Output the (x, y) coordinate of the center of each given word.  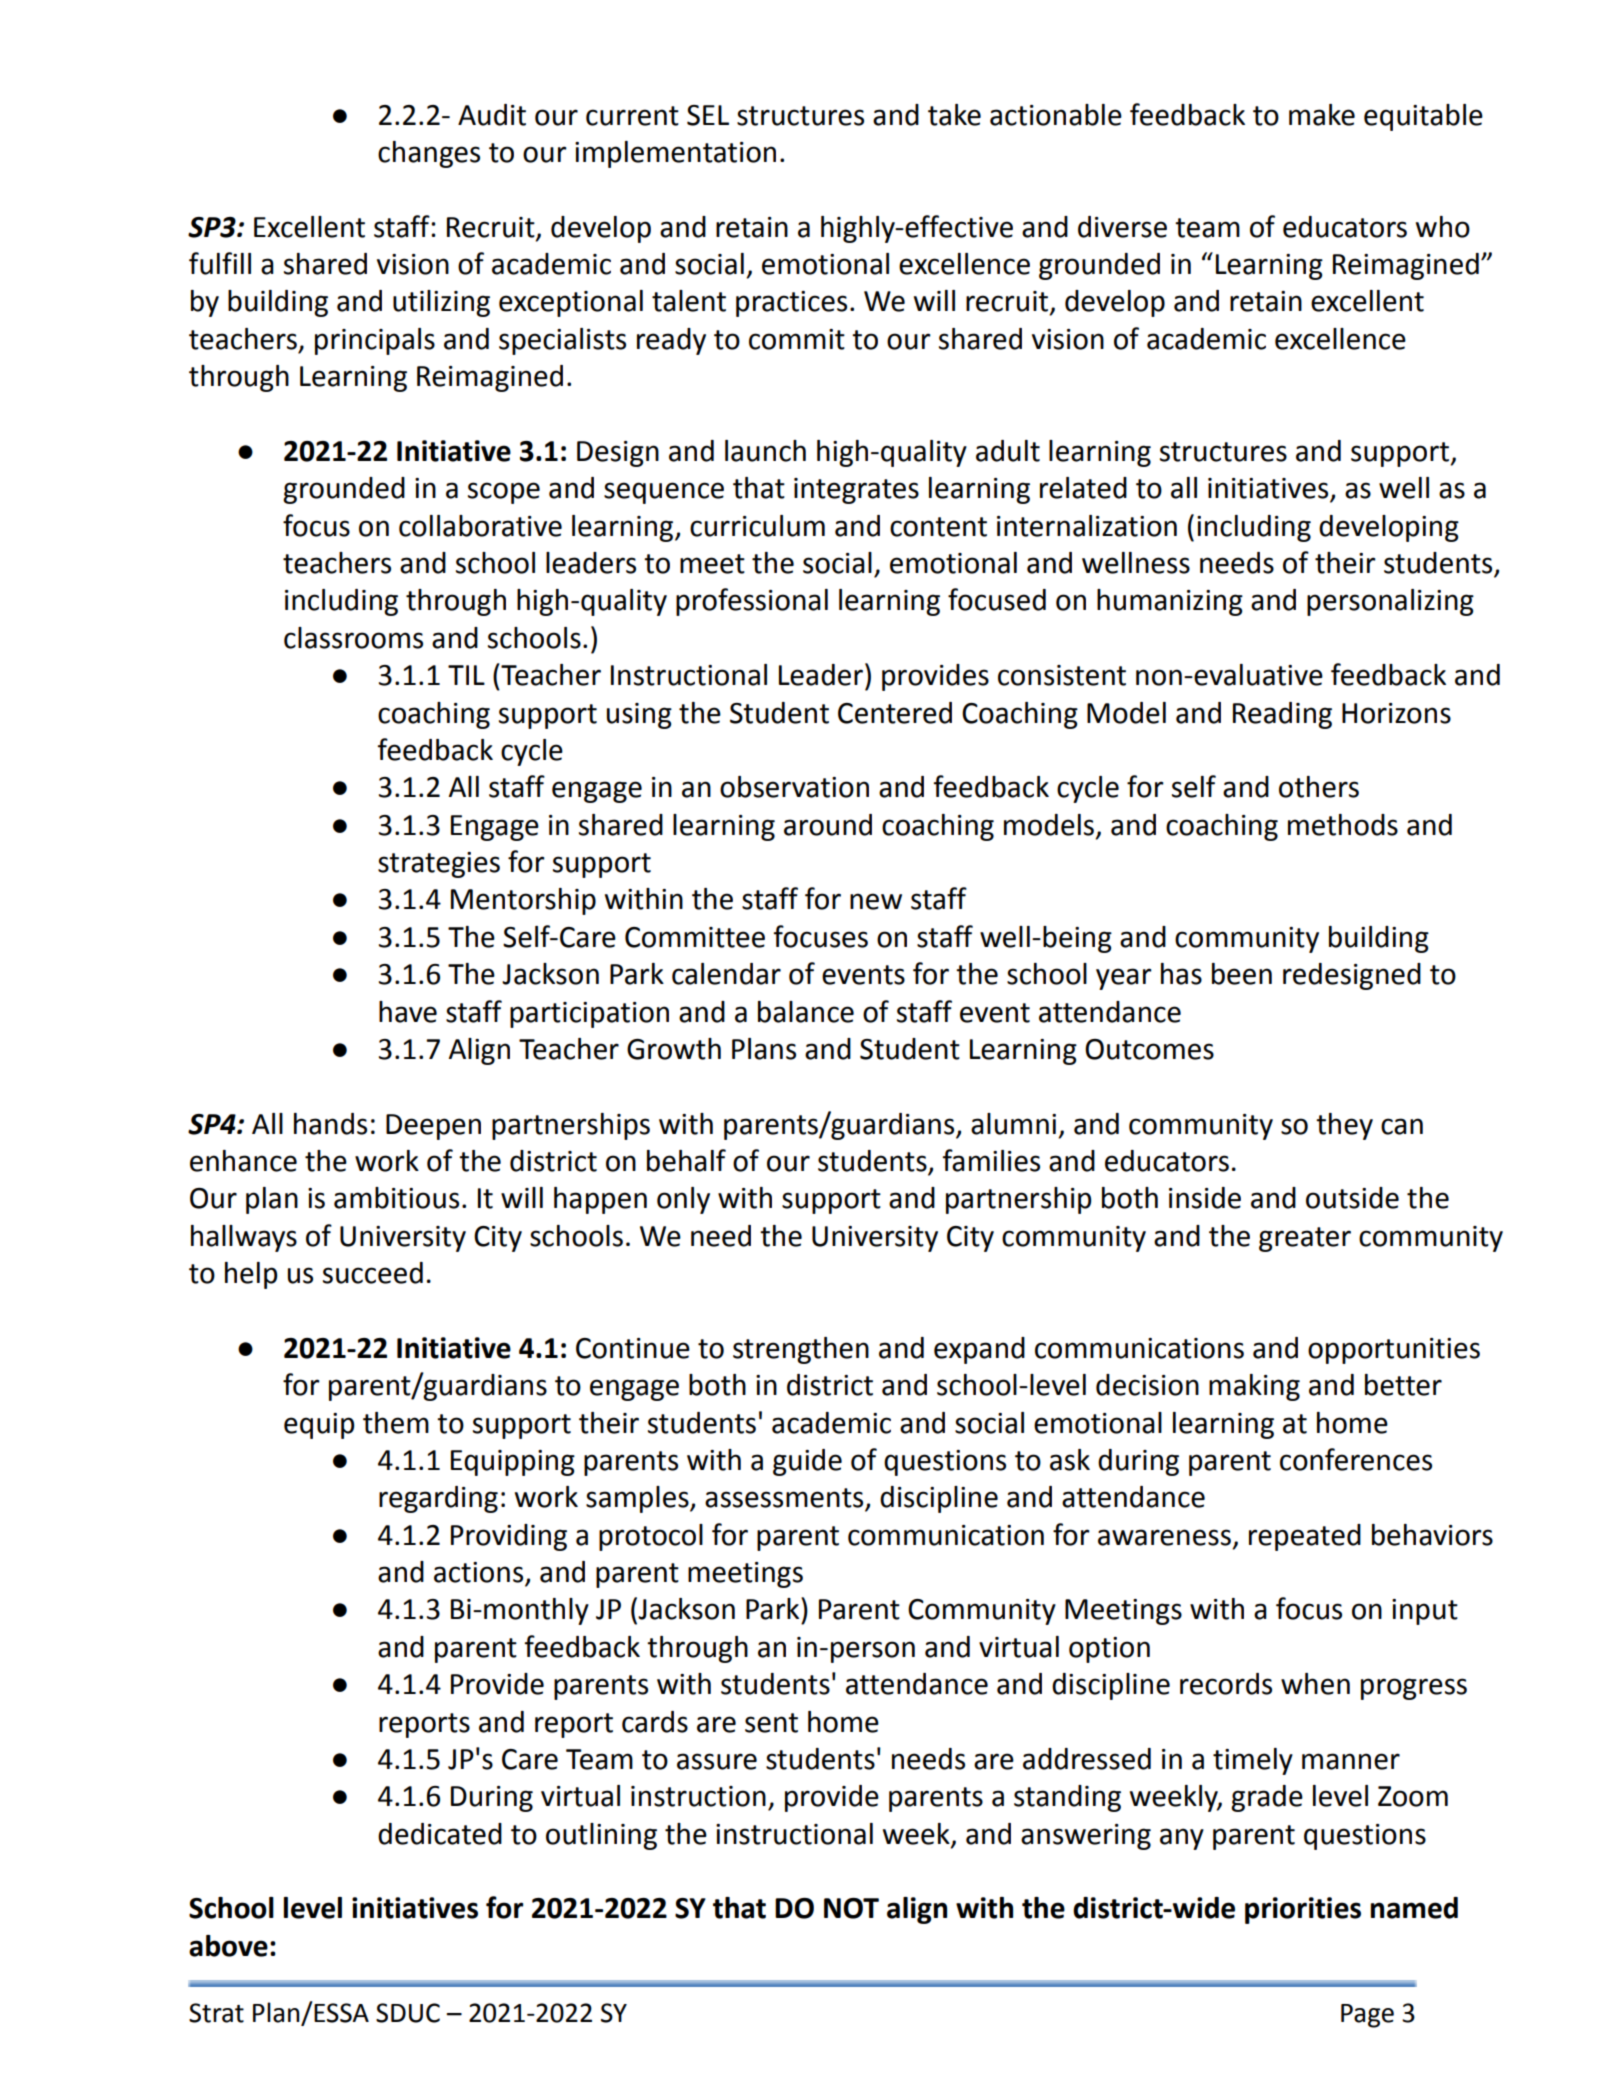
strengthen (801, 1350)
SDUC (408, 2013)
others (1319, 787)
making (1254, 1387)
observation (794, 787)
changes (429, 154)
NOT (851, 1908)
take (954, 115)
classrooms (353, 638)
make (1322, 115)
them (396, 1423)
